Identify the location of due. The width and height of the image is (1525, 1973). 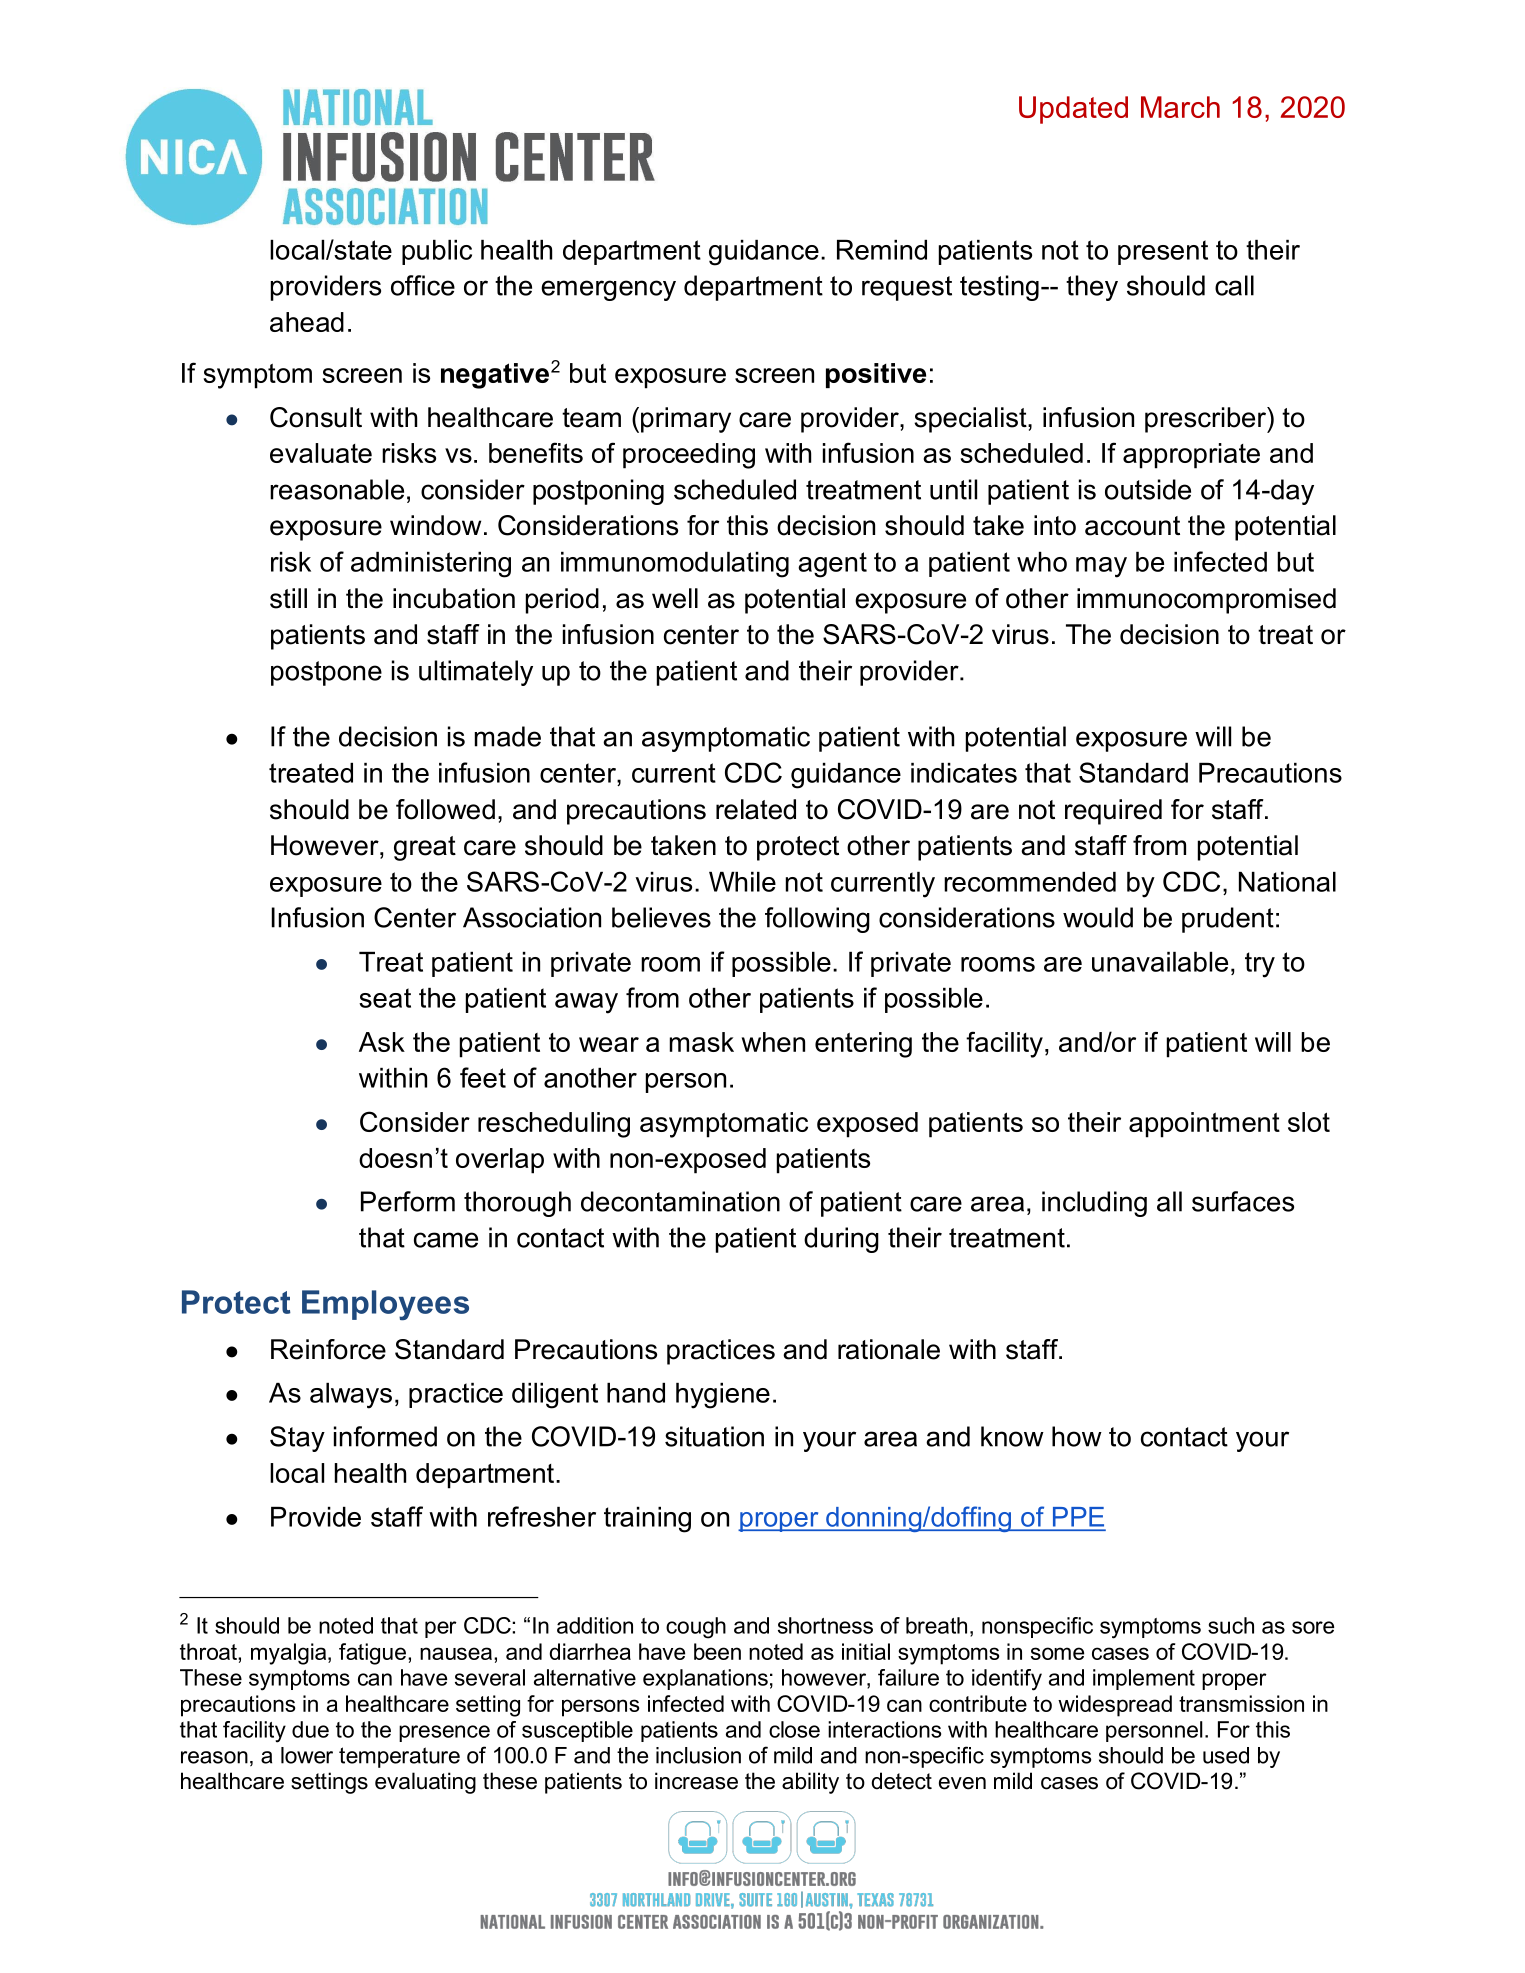
(310, 1729).
